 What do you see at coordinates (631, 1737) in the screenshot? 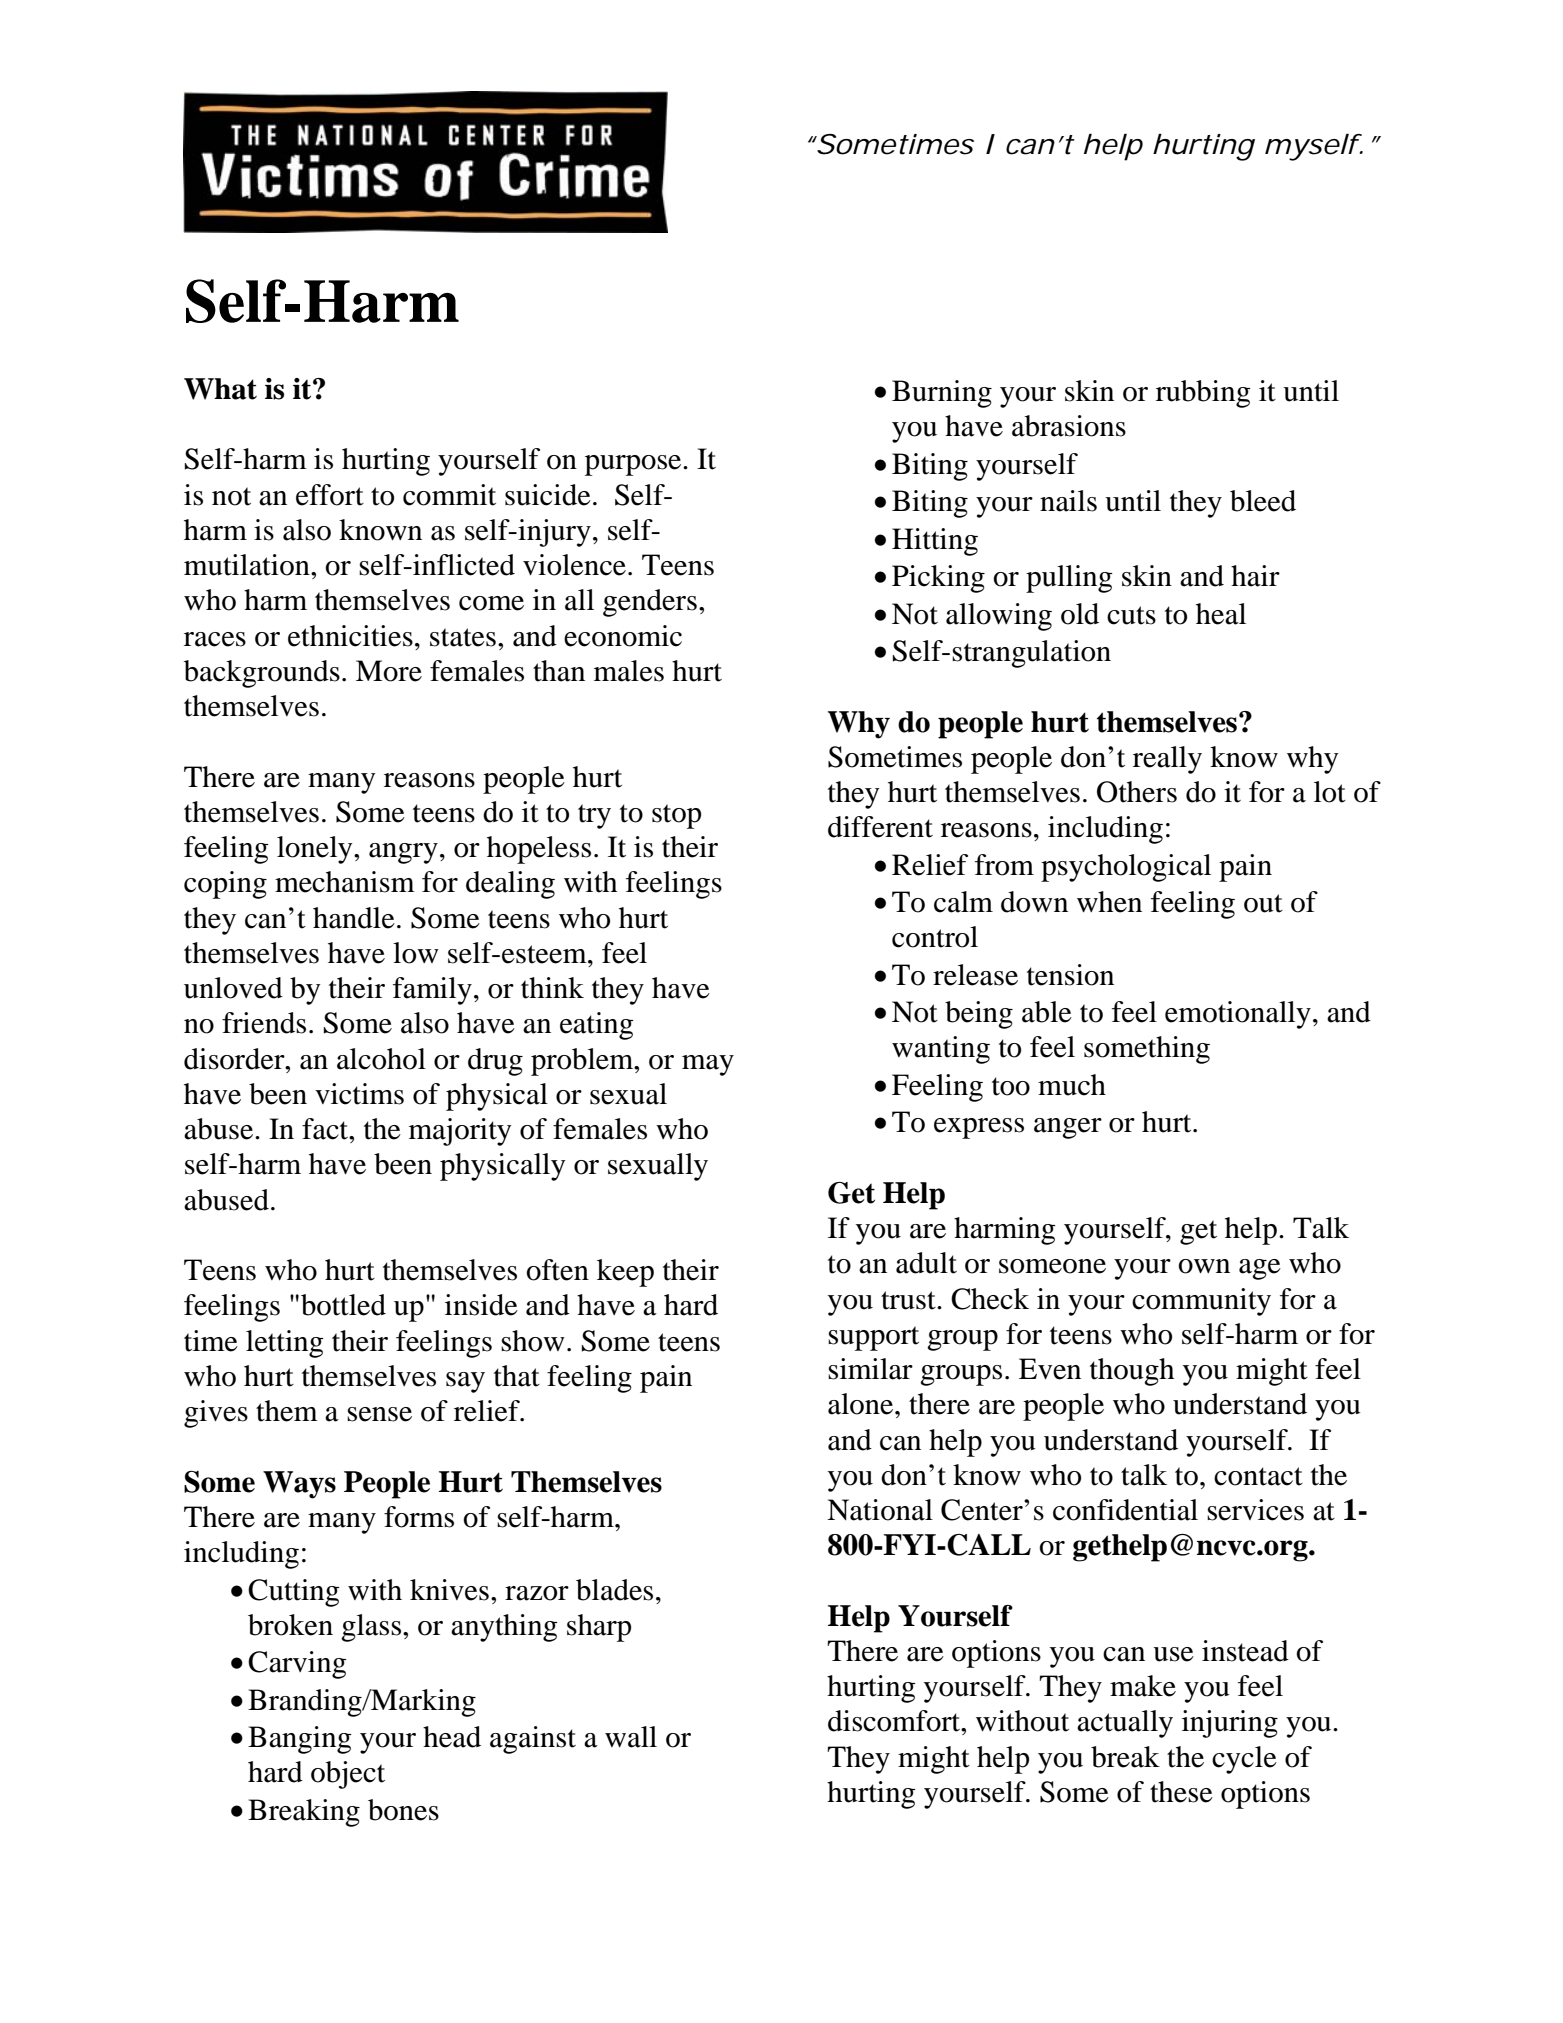
I see `wall` at bounding box center [631, 1737].
